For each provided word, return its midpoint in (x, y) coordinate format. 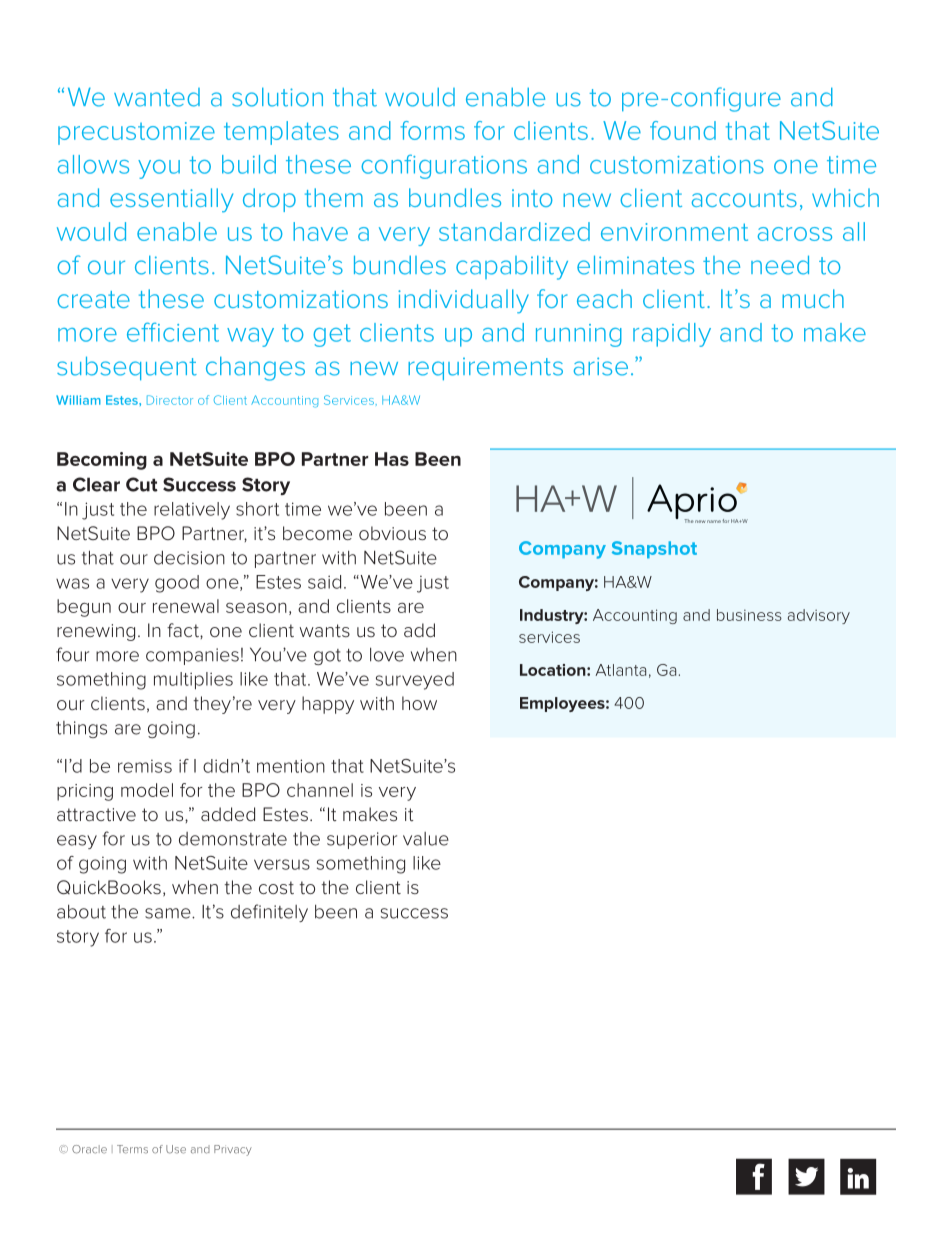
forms (433, 130)
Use (176, 1149)
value (426, 839)
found (683, 130)
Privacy (233, 1150)
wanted (157, 97)
